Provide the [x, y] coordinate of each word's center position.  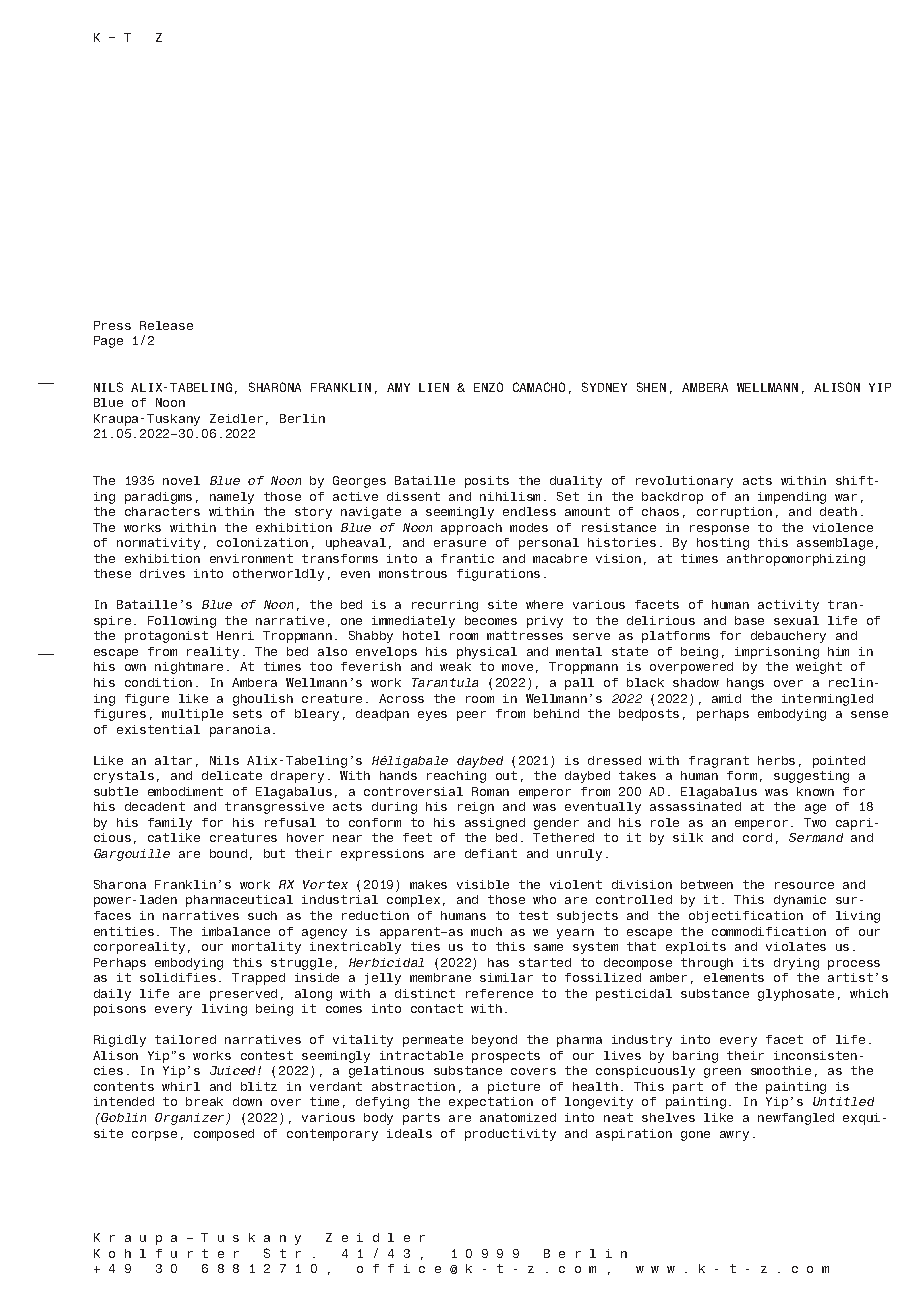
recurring [445, 606]
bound [228, 853]
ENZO [488, 387]
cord [757, 837]
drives [162, 573]
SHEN [651, 387]
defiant [491, 853]
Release [166, 325]
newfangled [796, 1119]
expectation [491, 1103]
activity [788, 606]
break [204, 1101]
